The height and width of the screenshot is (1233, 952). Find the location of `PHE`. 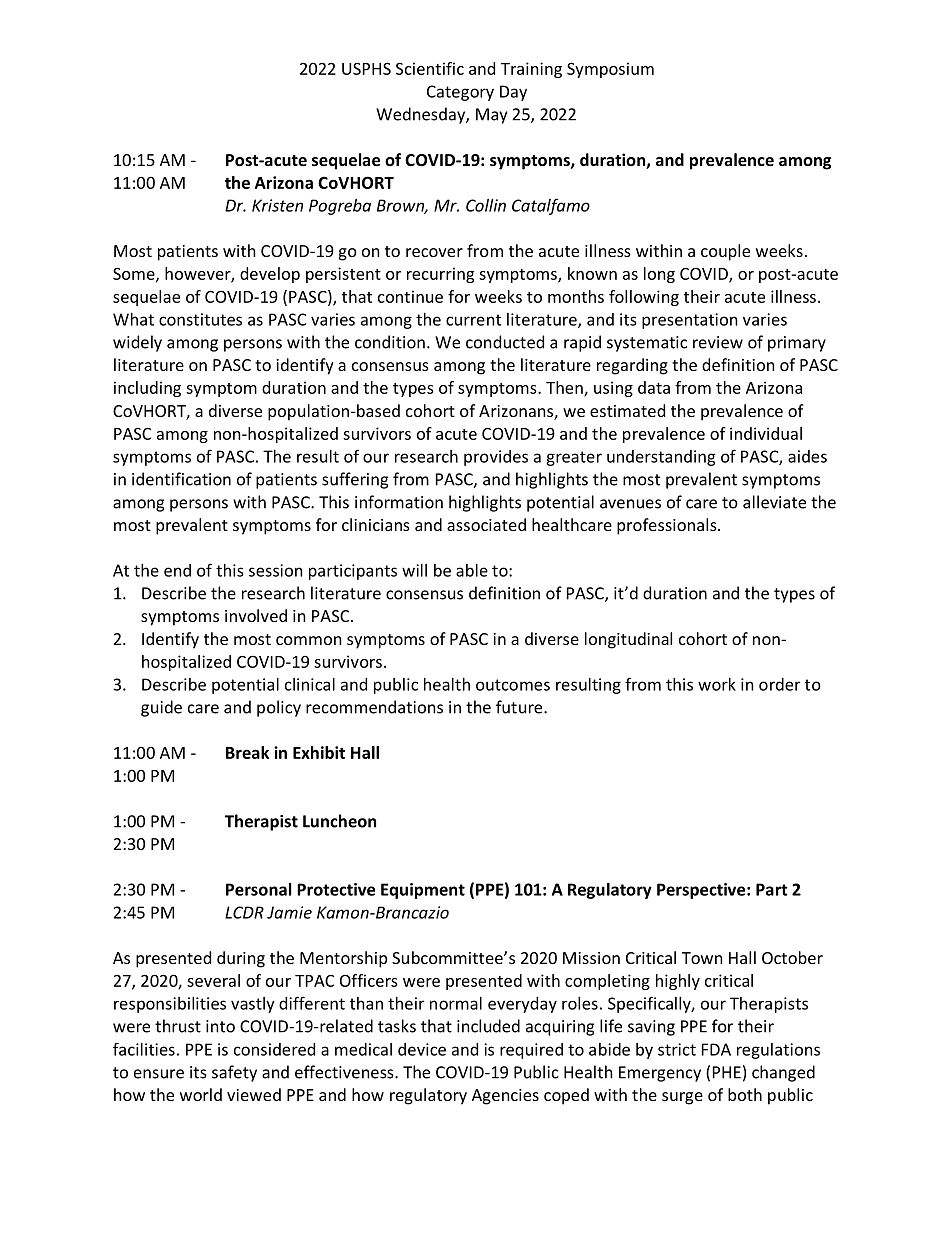

PHE is located at coordinates (727, 1072).
